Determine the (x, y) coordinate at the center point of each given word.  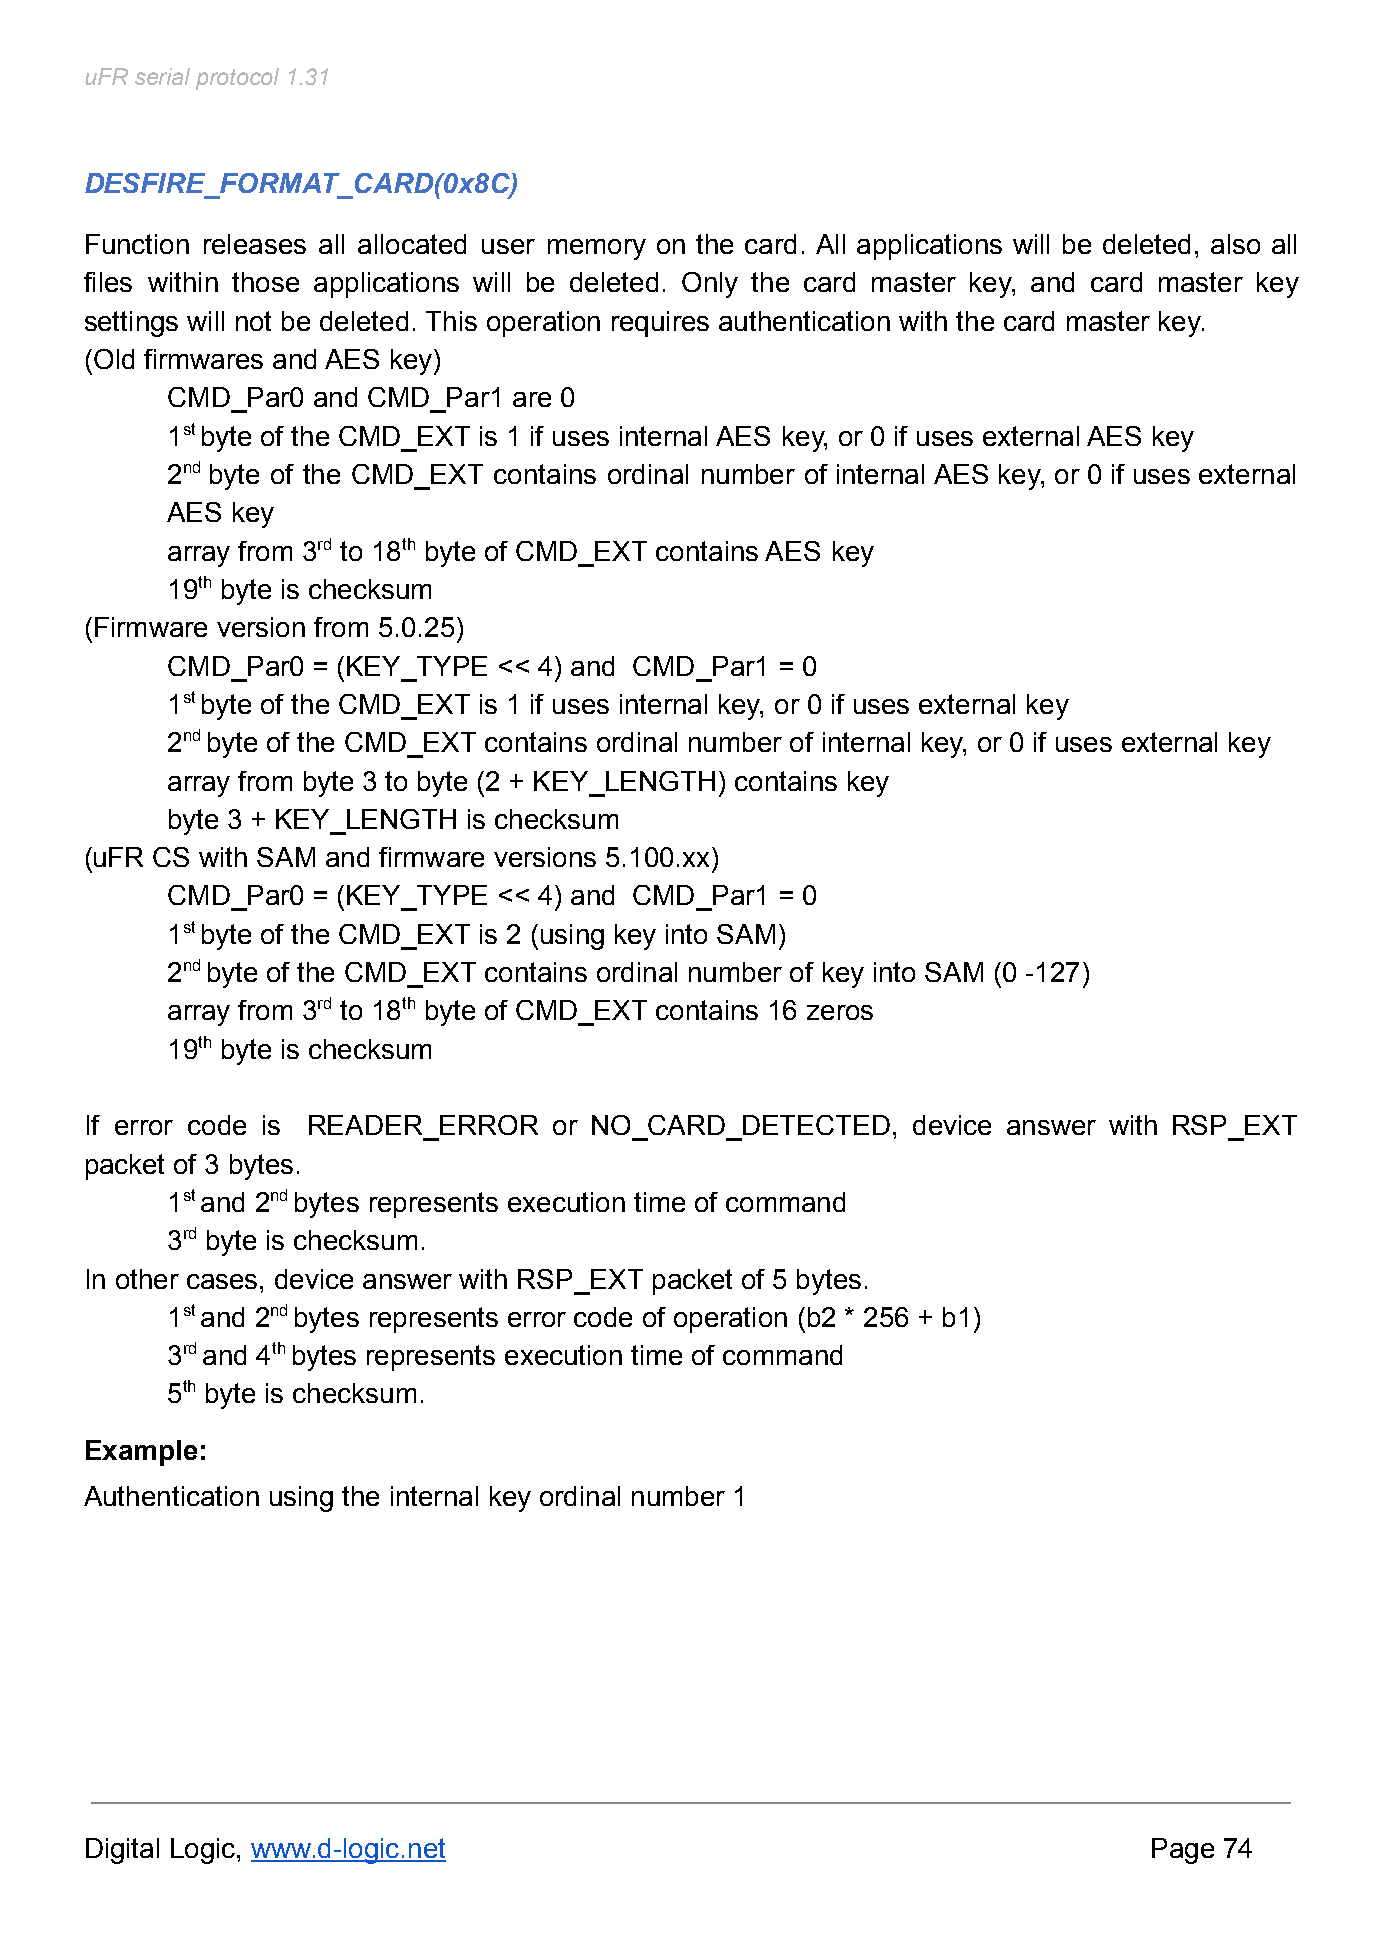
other (147, 1279)
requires (660, 324)
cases (222, 1281)
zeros (840, 1012)
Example (141, 1453)
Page (1183, 1851)
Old (114, 359)
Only (710, 285)
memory (597, 249)
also (1235, 244)
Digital (122, 1851)
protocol (237, 79)
